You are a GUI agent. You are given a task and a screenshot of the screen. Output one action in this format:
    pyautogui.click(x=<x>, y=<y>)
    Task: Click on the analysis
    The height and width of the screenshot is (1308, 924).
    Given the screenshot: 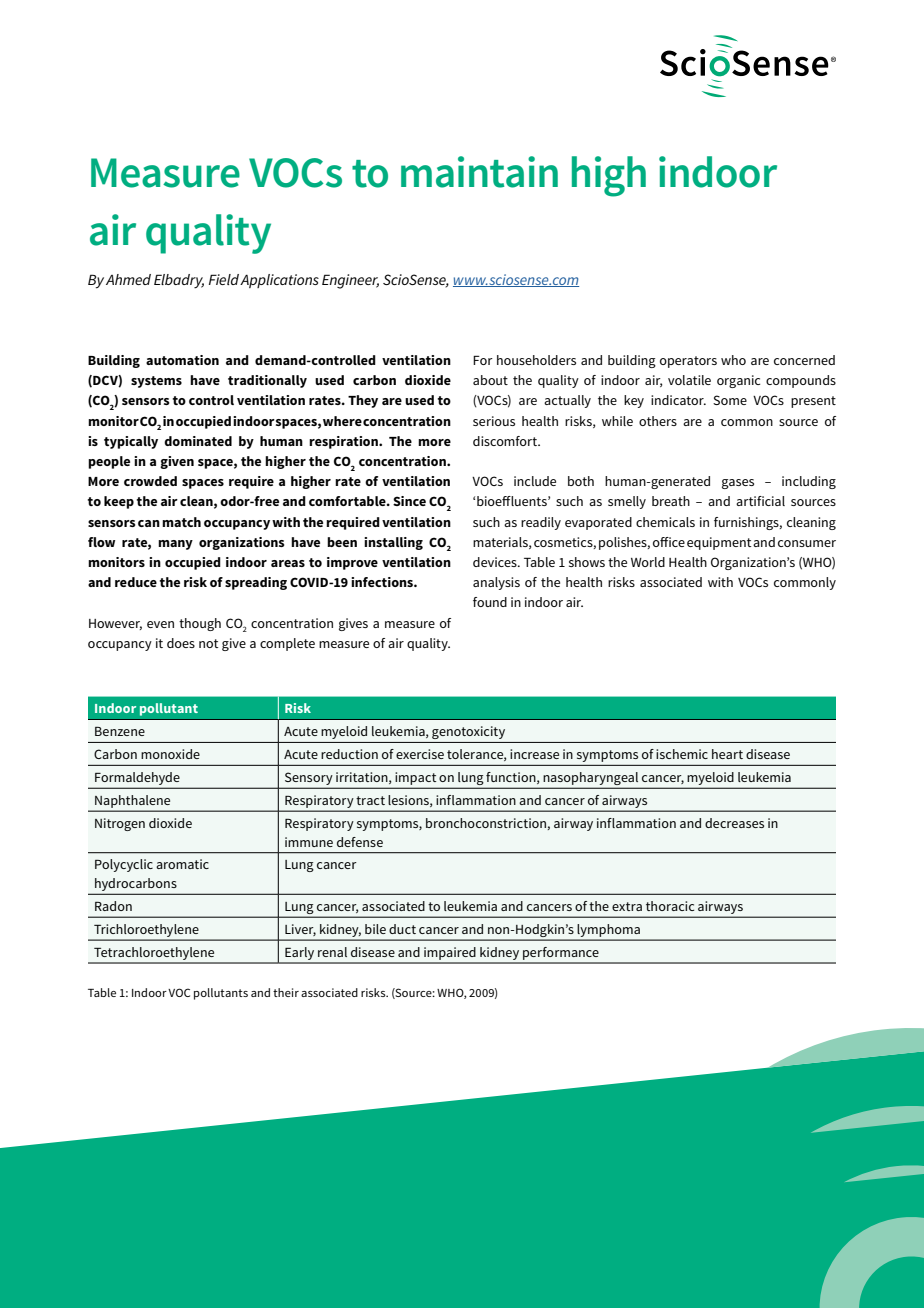 What is the action you would take?
    pyautogui.click(x=496, y=583)
